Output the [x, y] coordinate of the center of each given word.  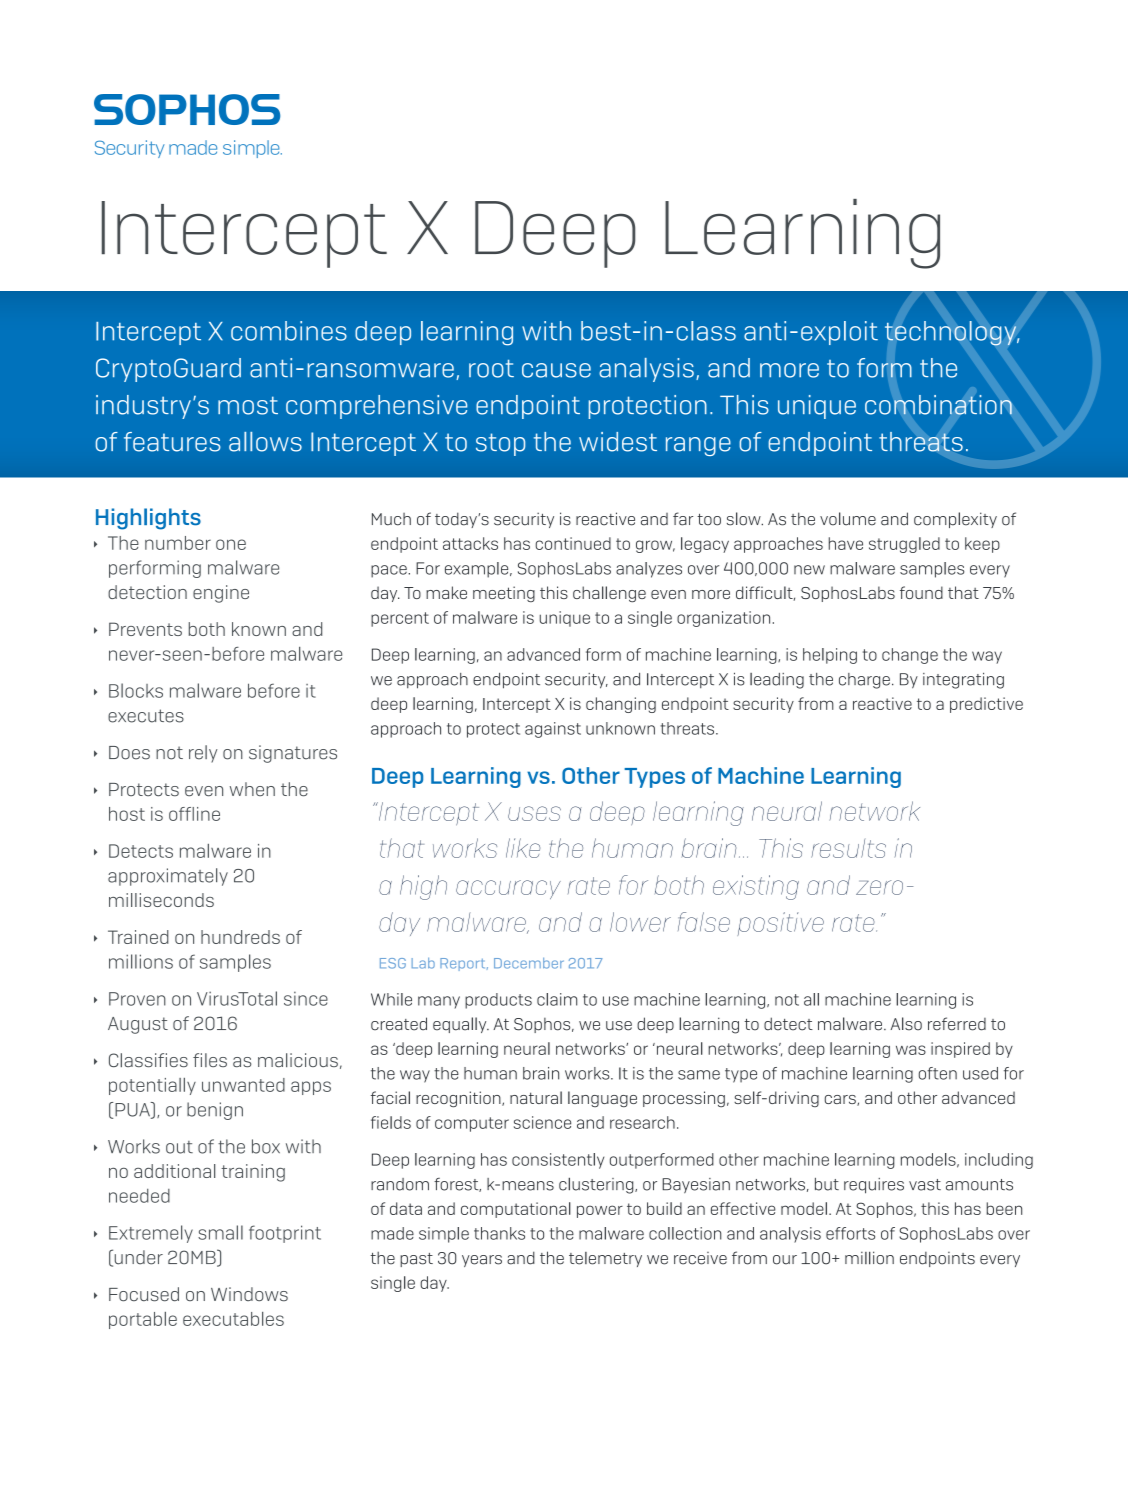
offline [194, 814]
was [911, 1050]
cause [556, 370]
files [210, 1060]
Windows [249, 1294]
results [848, 848]
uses [534, 813]
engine [221, 594]
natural [536, 1097]
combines [289, 331]
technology [952, 333]
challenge [609, 594]
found [921, 592]
